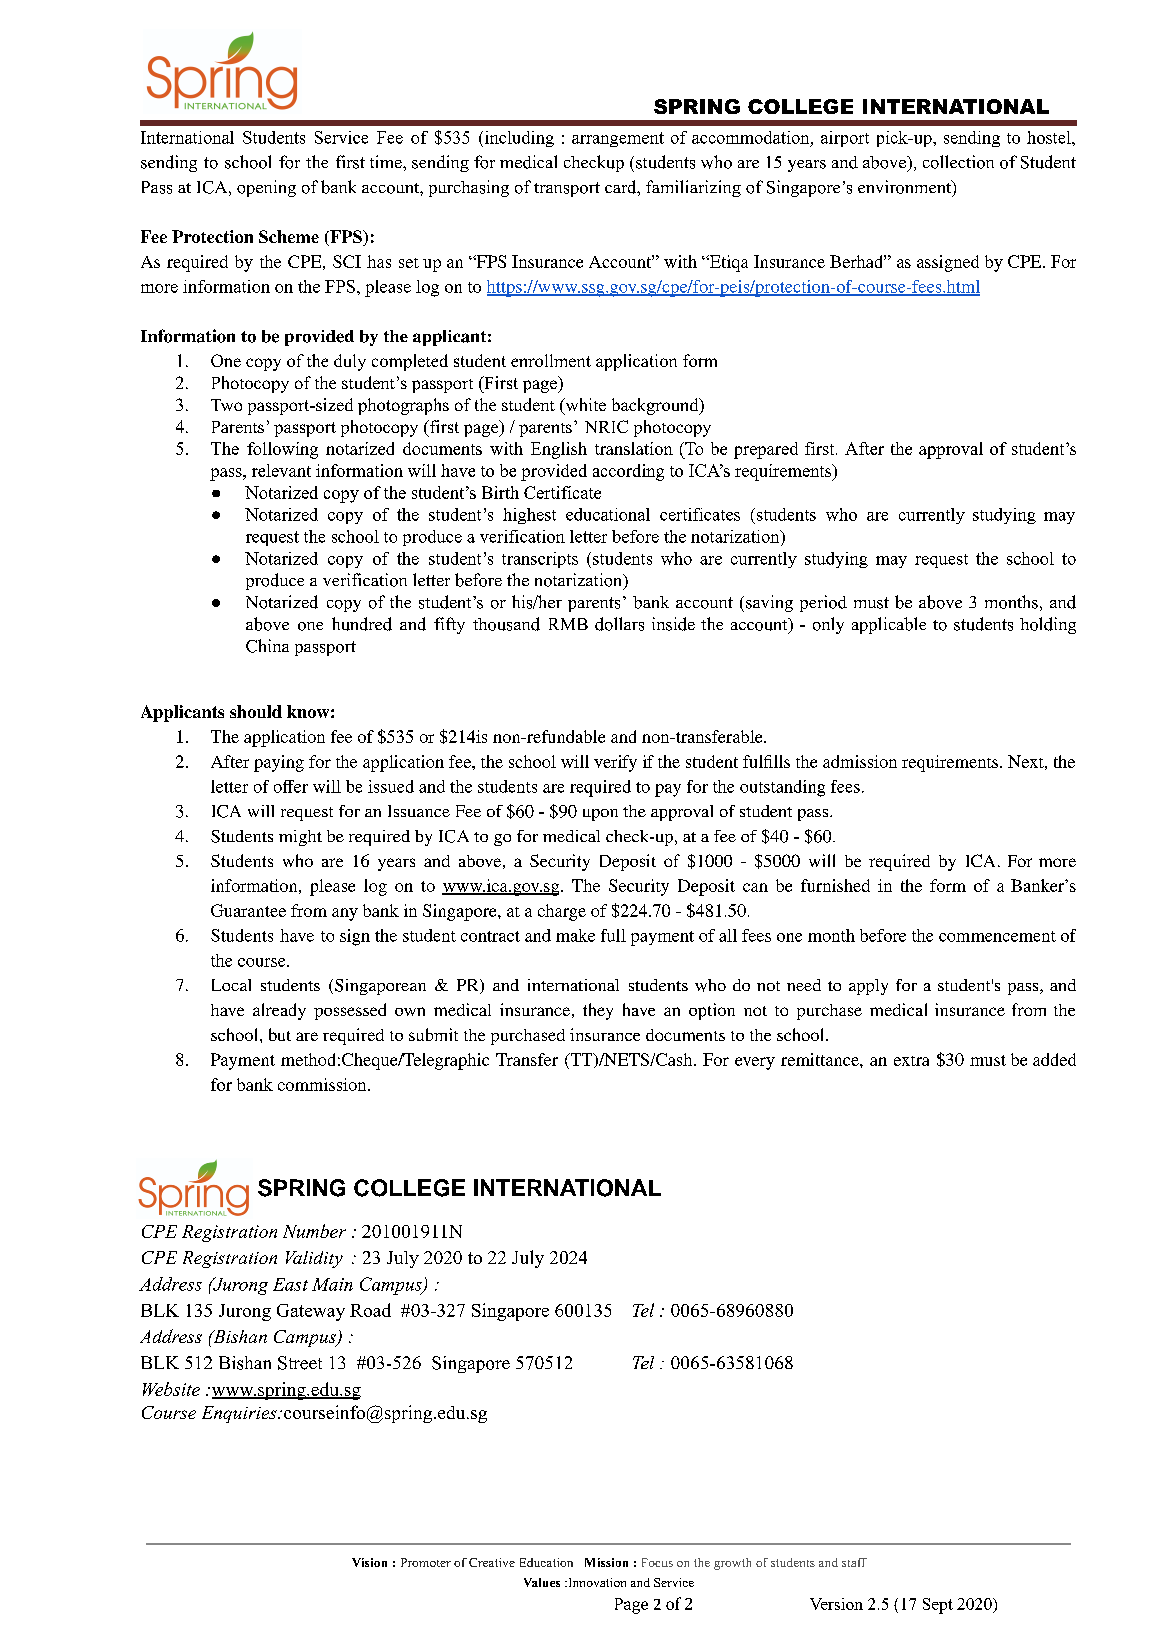 This document has width=1161, height=1641. I want to click on they, so click(598, 1011).
